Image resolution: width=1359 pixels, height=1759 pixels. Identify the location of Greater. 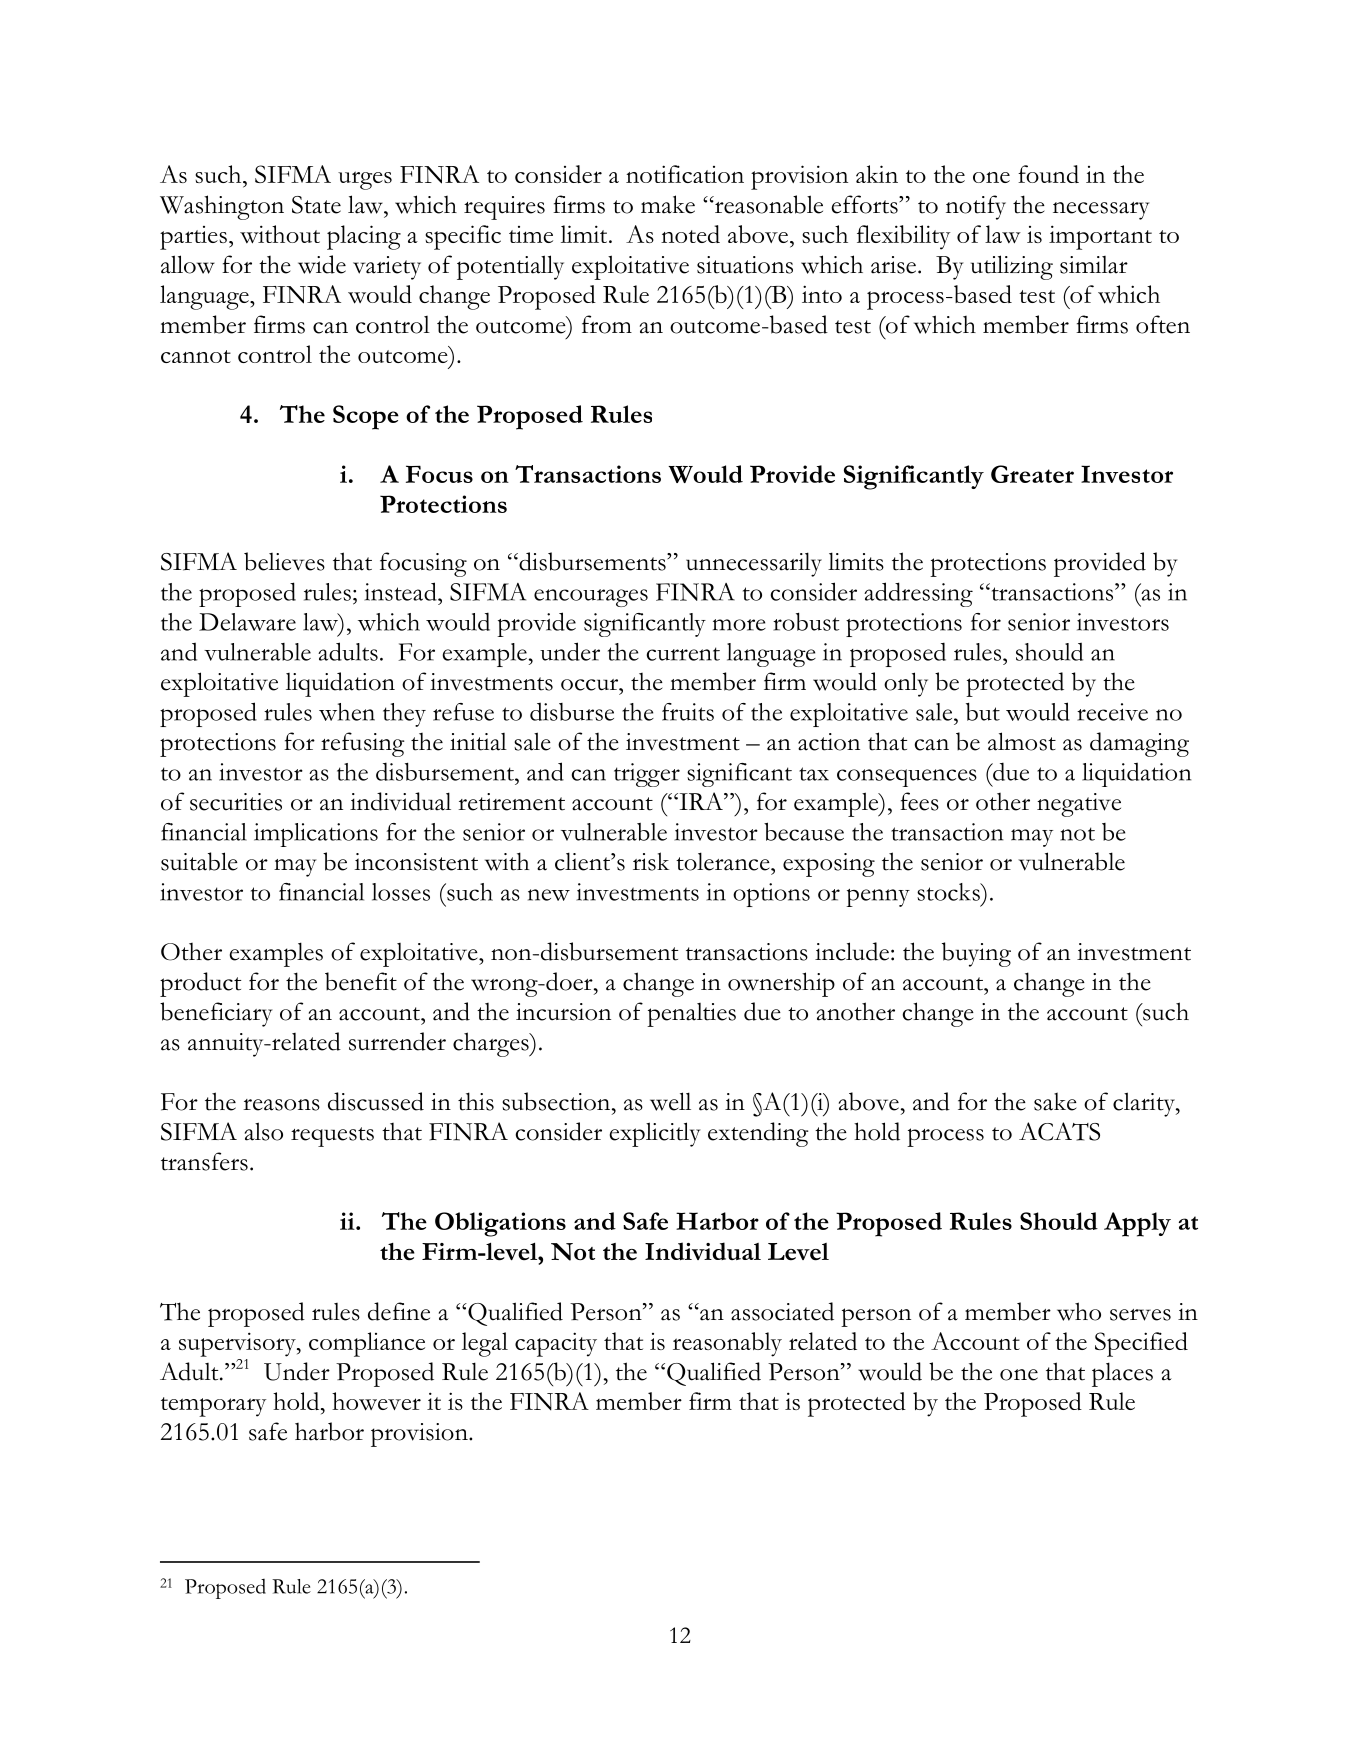
(1032, 474).
